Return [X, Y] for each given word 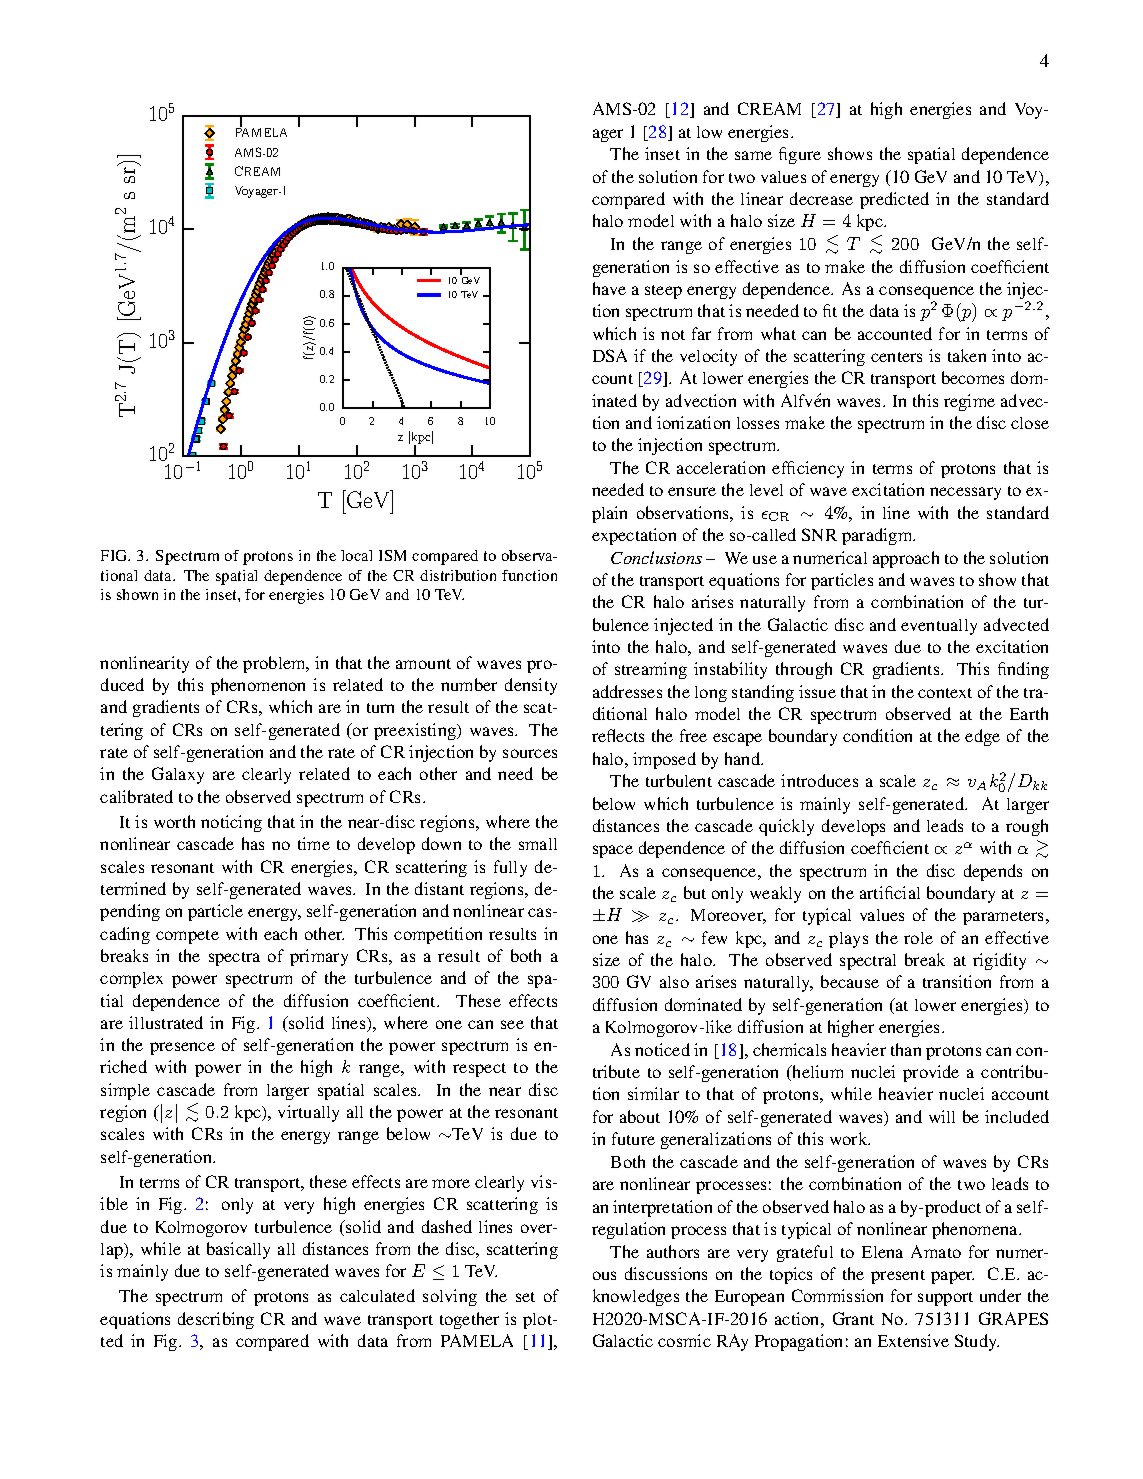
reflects [618, 735]
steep [663, 292]
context [945, 693]
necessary [965, 493]
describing [216, 1320]
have [609, 288]
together [469, 1320]
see [512, 1024]
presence [182, 1048]
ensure [692, 491]
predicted [894, 200]
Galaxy [178, 775]
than [906, 1049]
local [356, 555]
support [945, 1299]
